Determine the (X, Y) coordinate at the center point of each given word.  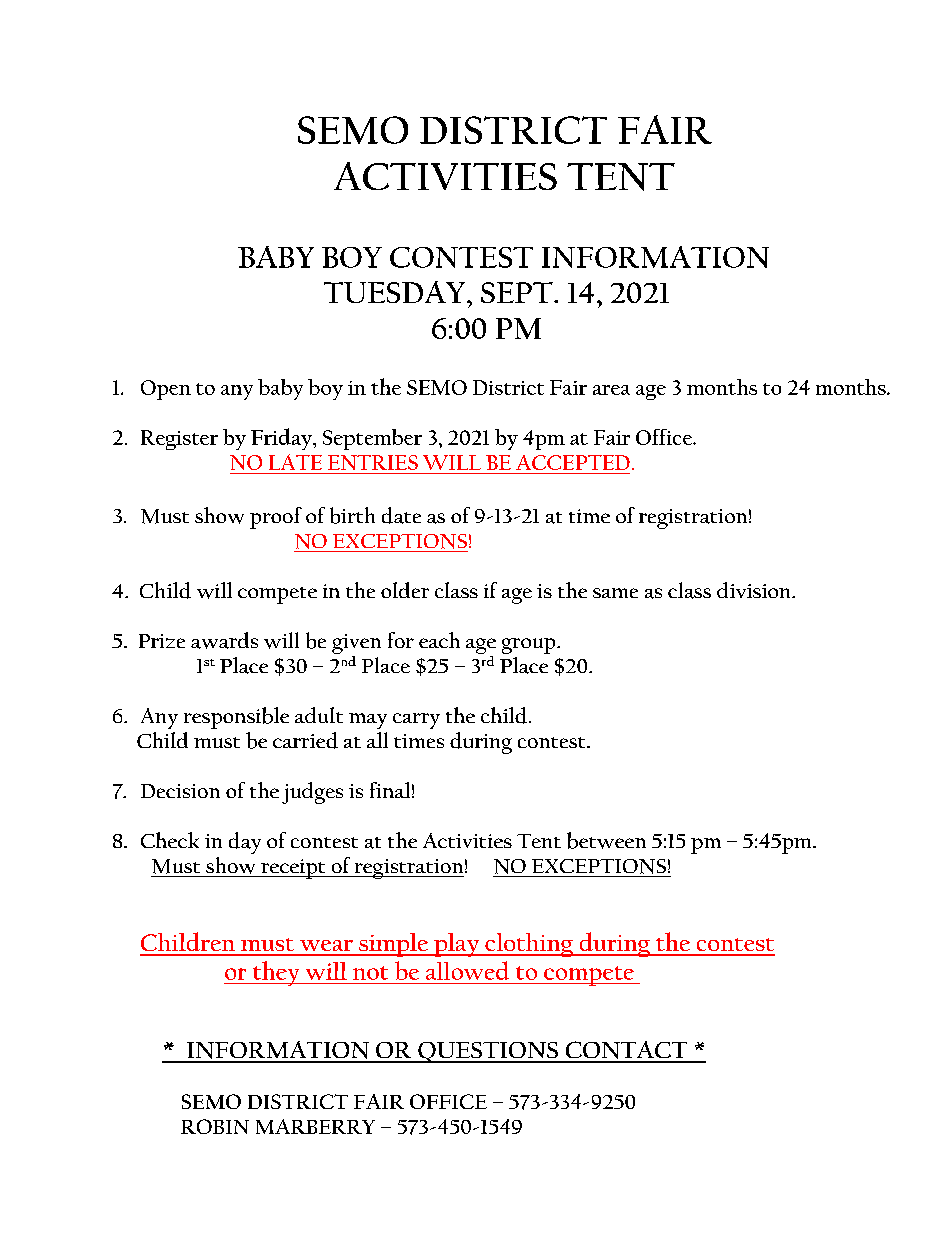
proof (276, 518)
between (606, 840)
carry (416, 721)
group (530, 646)
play (456, 945)
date (401, 515)
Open (166, 390)
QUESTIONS (488, 1052)
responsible (236, 718)
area (611, 390)
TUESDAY (396, 292)
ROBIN (215, 1126)
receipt (293, 869)
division (755, 590)
